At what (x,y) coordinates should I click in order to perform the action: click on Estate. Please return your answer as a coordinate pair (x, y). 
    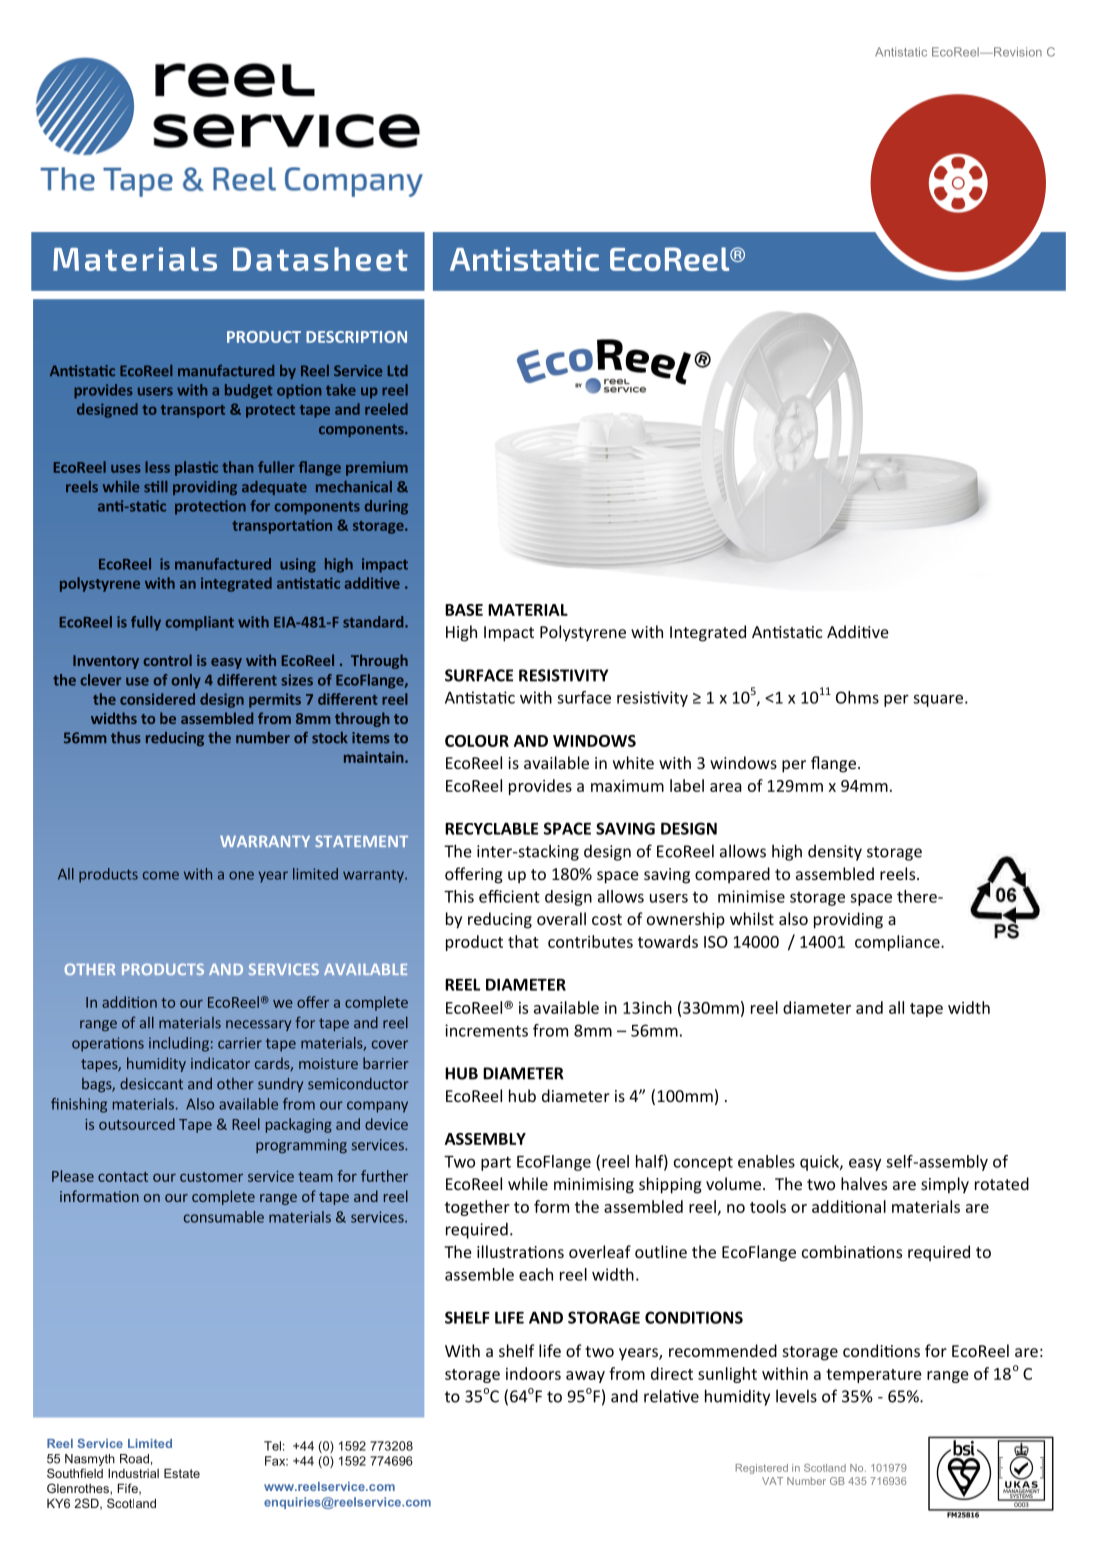
    Looking at the image, I should click on (182, 1473).
